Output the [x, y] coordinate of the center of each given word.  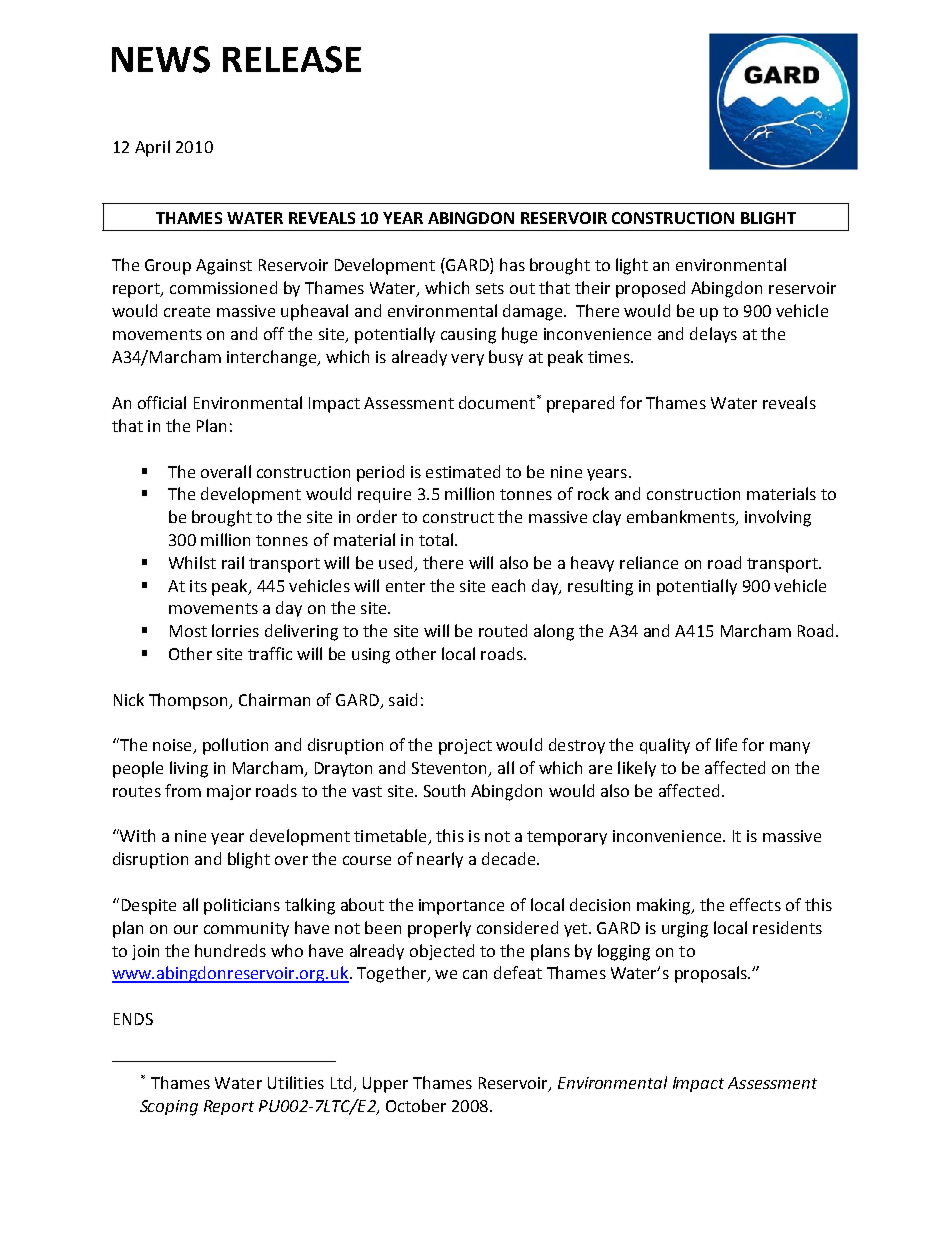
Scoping [169, 1108]
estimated [463, 471]
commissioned [223, 287]
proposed [650, 289]
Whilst [192, 562]
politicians [242, 906]
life [726, 744]
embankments [682, 518]
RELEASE [292, 59]
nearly [440, 860]
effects [755, 904]
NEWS [161, 59]
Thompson [189, 701]
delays [713, 335]
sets [490, 288]
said [403, 699]
